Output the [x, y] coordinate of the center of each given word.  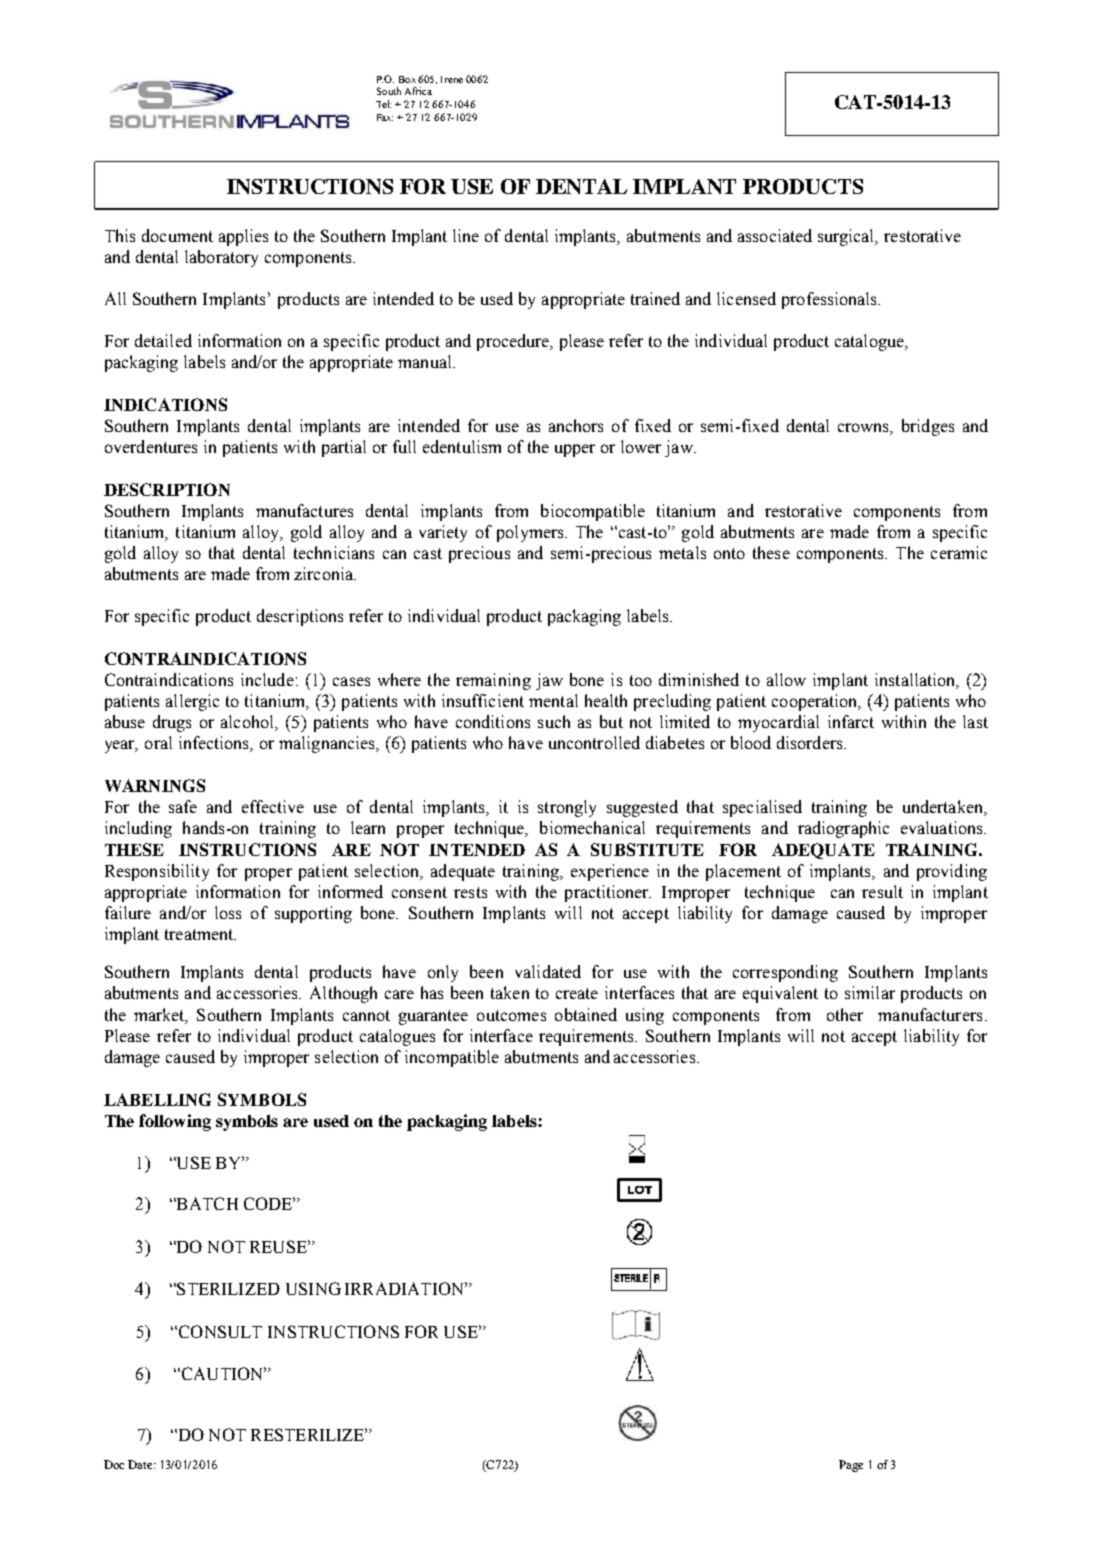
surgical [847, 237]
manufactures [304, 510]
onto [729, 553]
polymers [531, 533]
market [160, 1015]
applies [243, 237]
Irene [452, 79]
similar [870, 992]
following [175, 1122]
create [577, 993]
